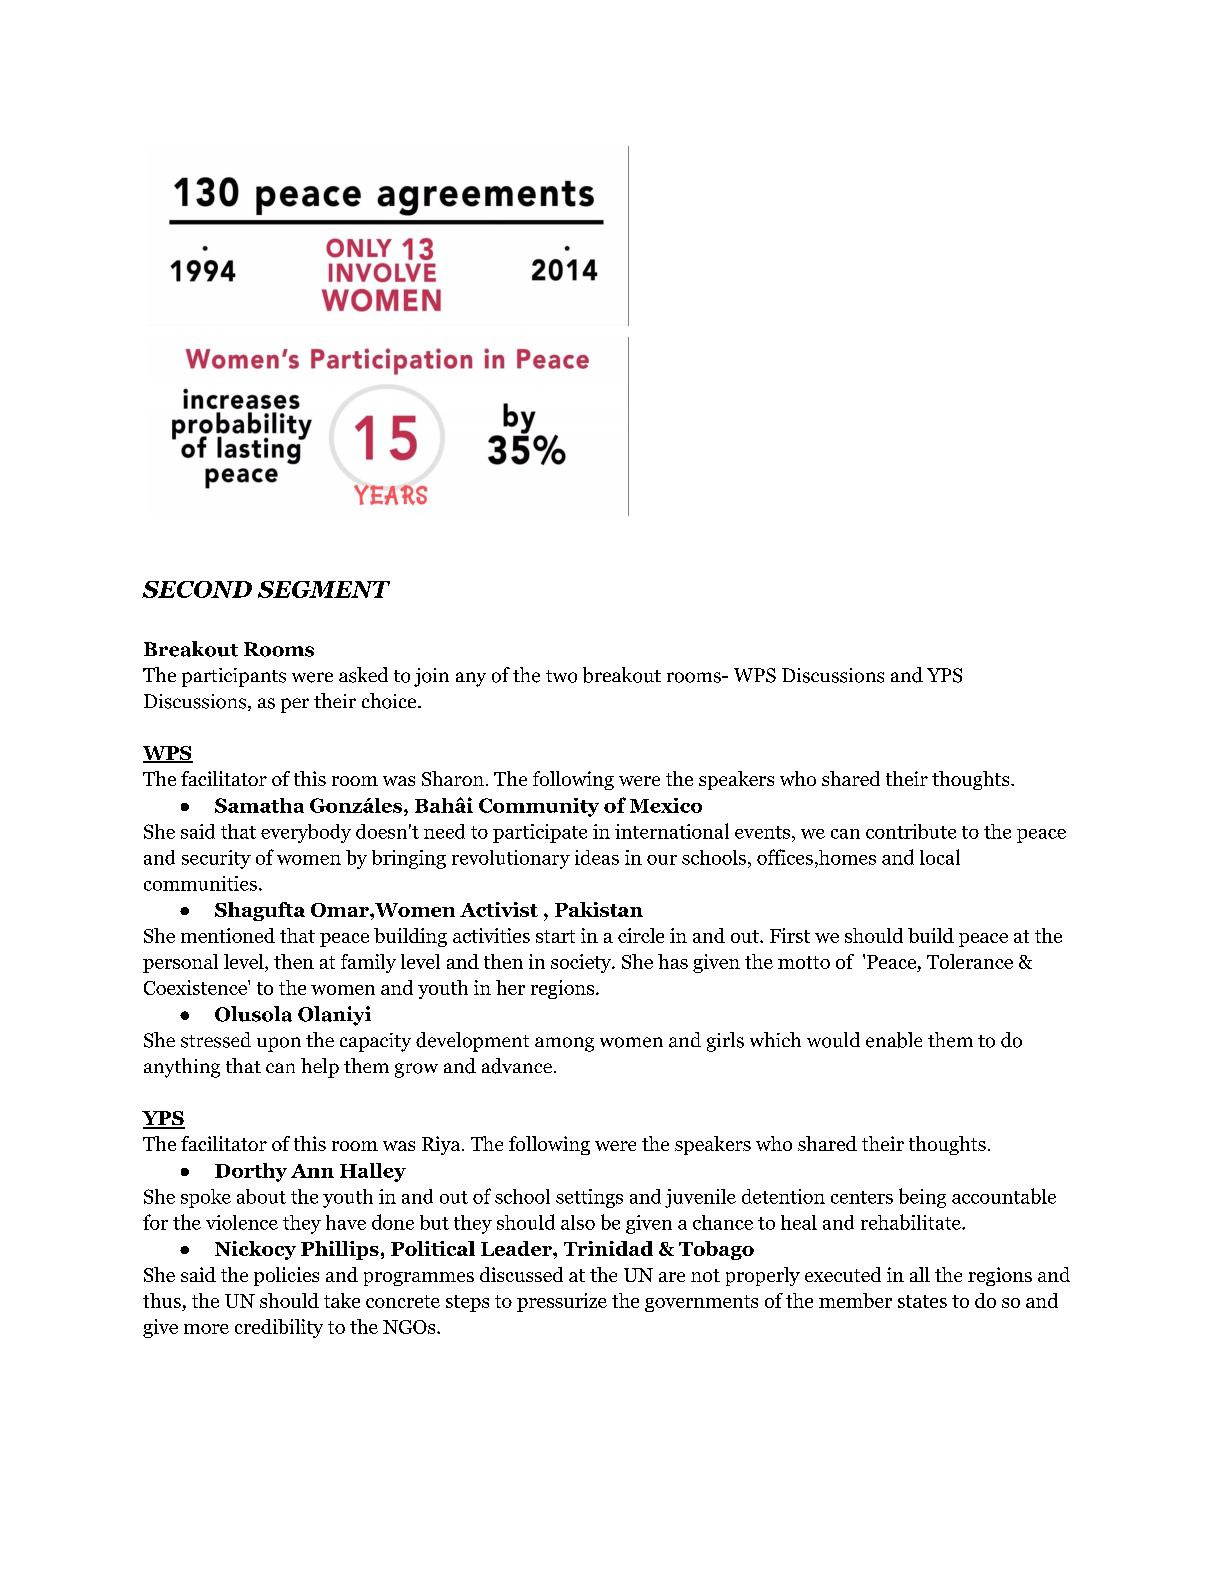  I want to click on pressurize, so click(562, 1302).
